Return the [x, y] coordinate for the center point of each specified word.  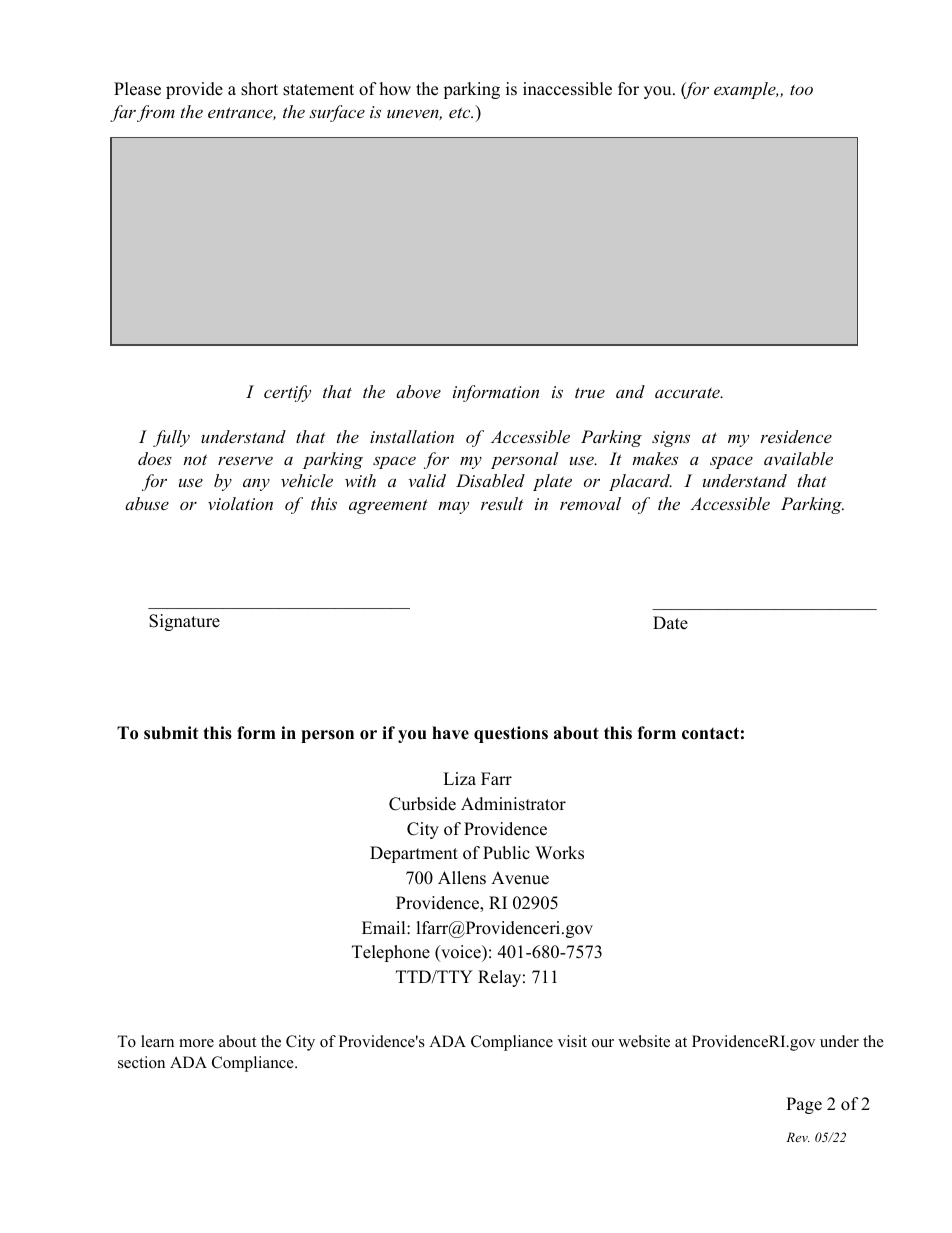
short [259, 89]
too [801, 89]
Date [670, 623]
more [196, 1043]
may [453, 507]
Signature [184, 622]
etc [461, 112]
